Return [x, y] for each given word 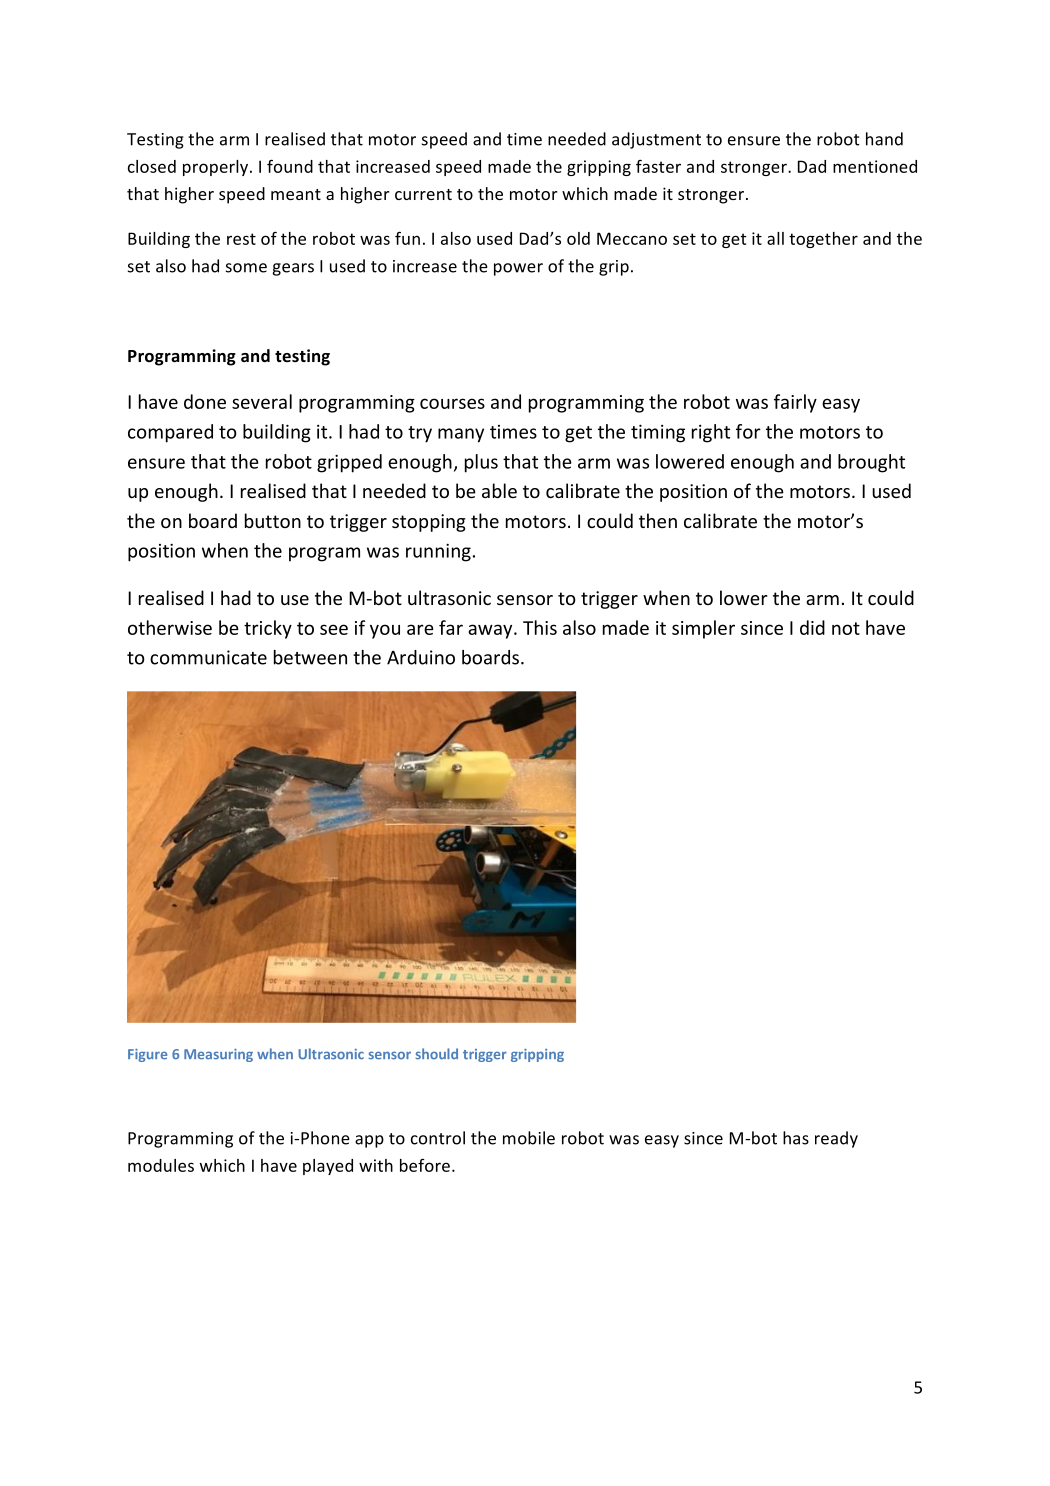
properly [217, 168]
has [796, 1138]
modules [161, 1165]
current [423, 194]
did [812, 627]
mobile [529, 1138]
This [540, 627]
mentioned [875, 166]
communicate [208, 657]
